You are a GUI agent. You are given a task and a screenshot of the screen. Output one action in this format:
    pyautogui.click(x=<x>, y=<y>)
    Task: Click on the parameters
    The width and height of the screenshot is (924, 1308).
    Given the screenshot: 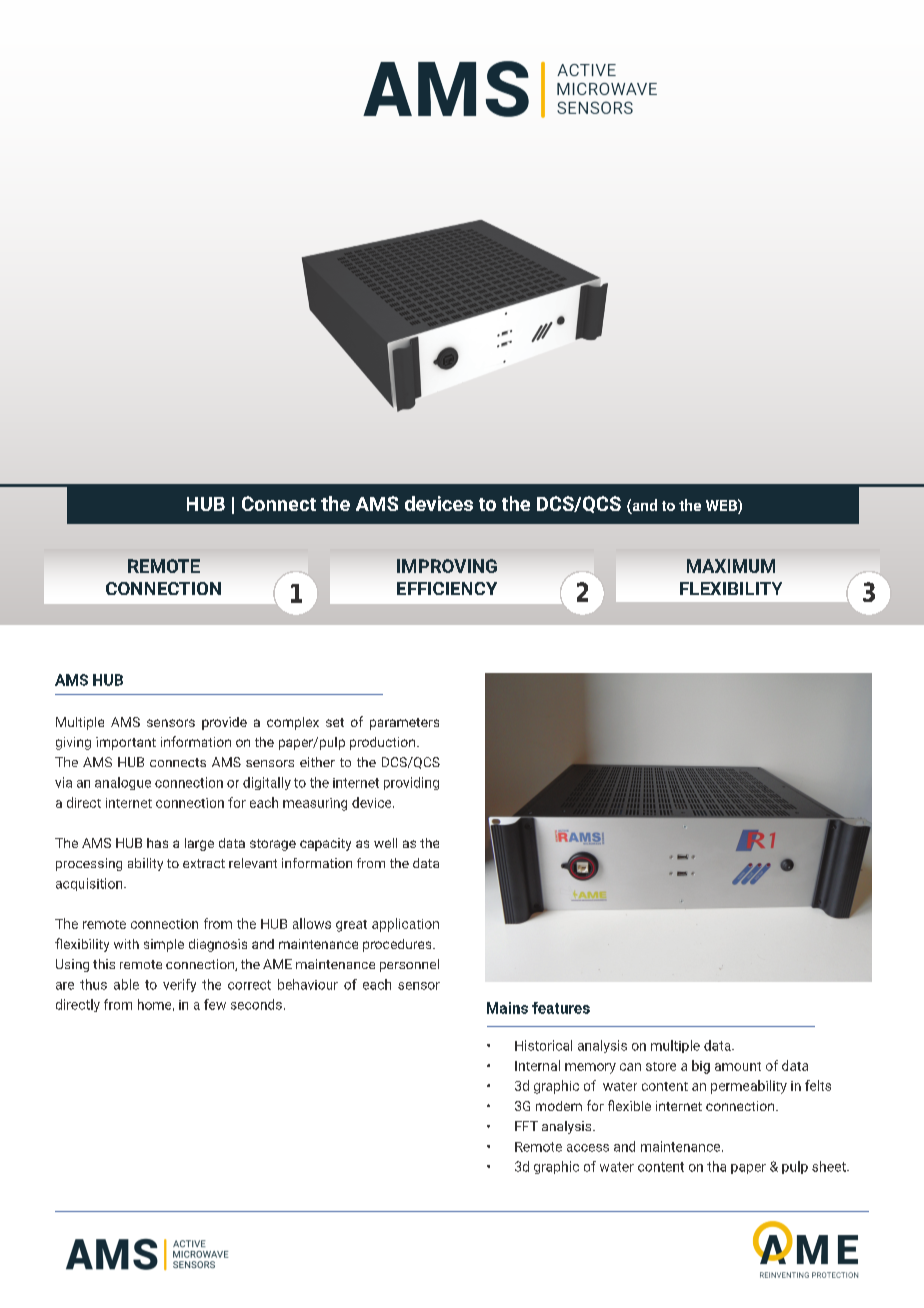 What is the action you would take?
    pyautogui.click(x=404, y=724)
